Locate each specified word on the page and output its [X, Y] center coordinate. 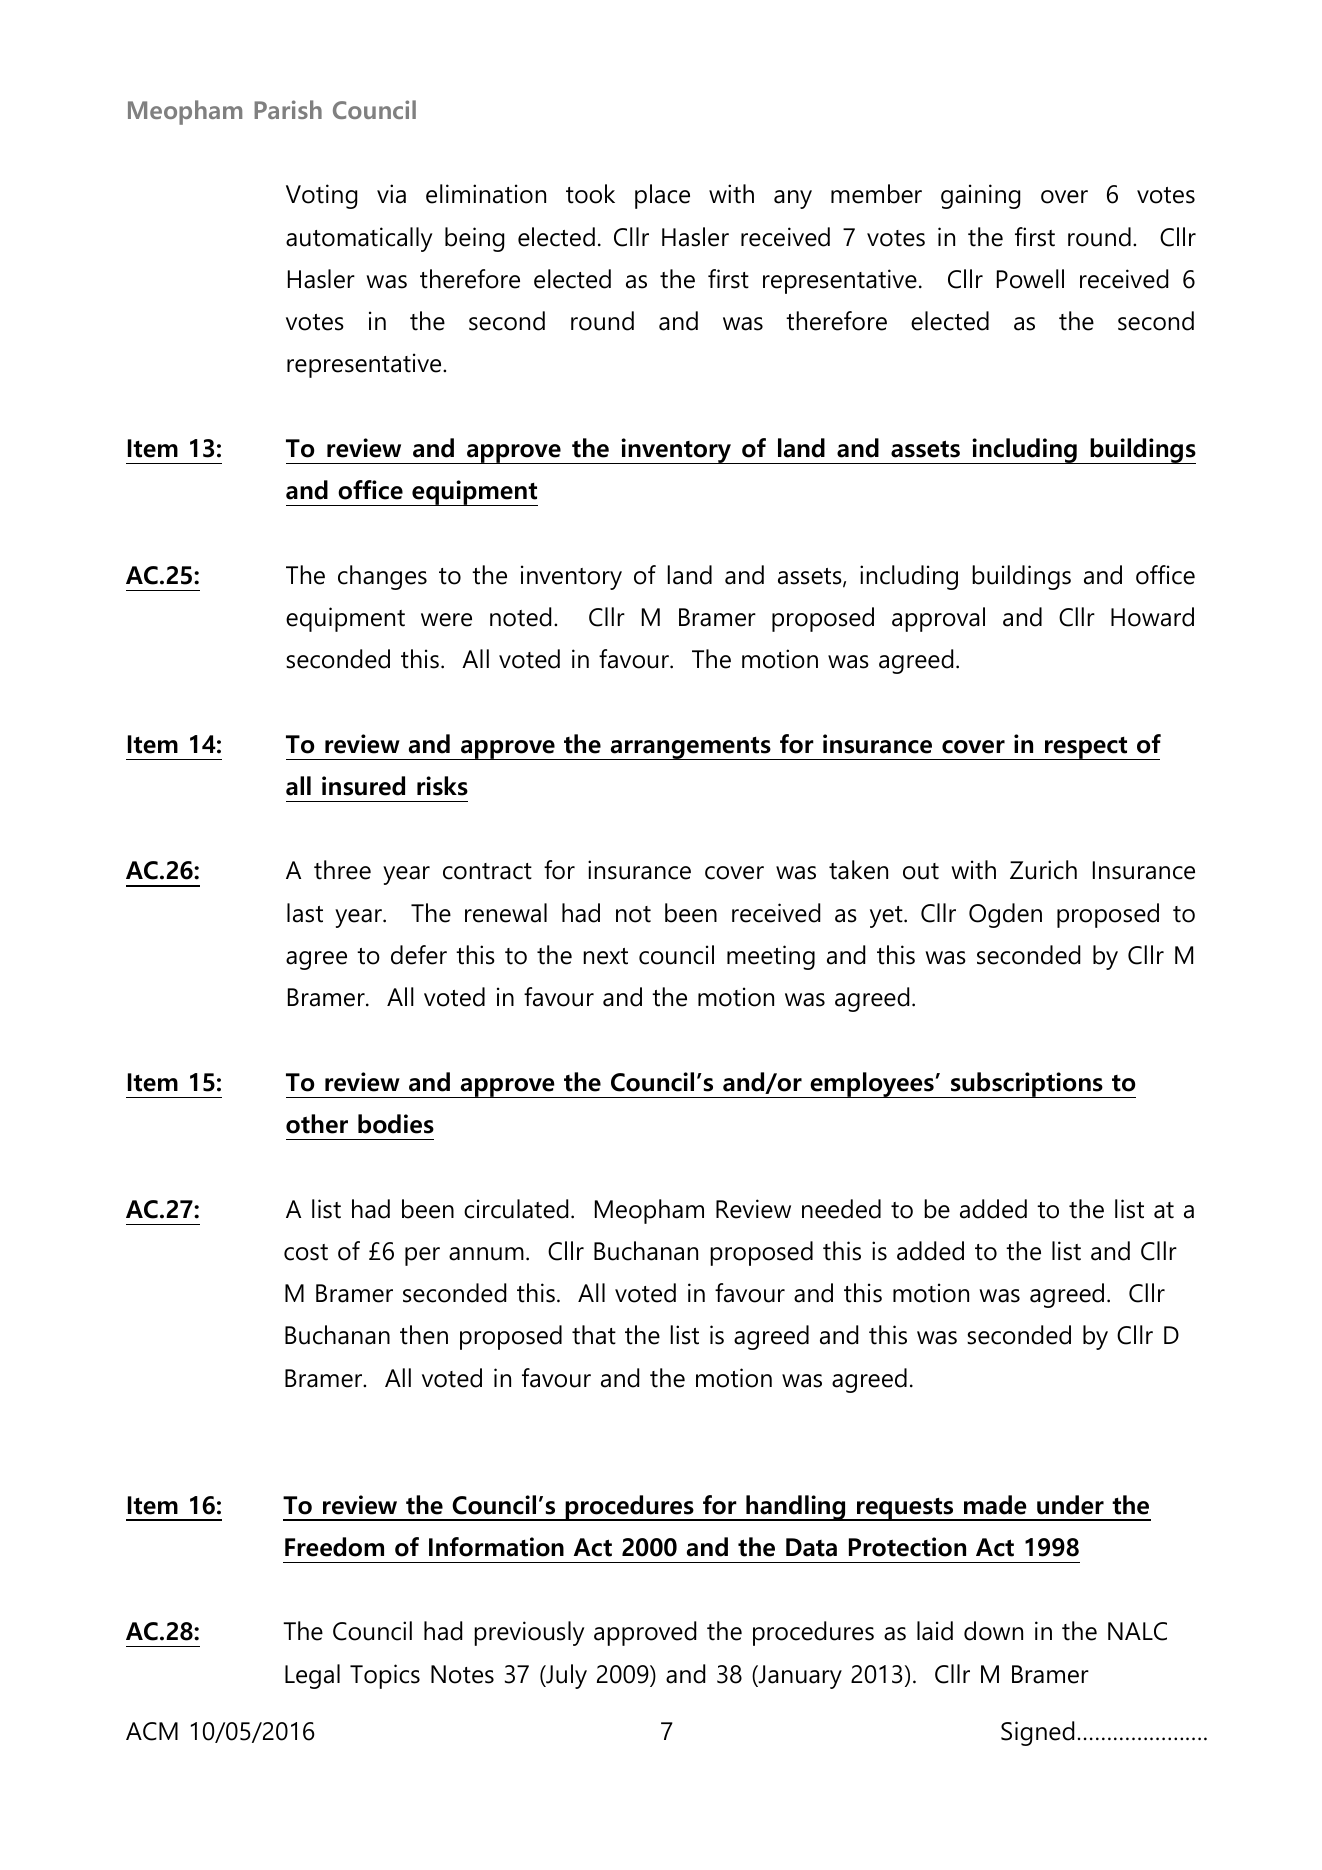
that [594, 1335]
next [605, 956]
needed [841, 1209]
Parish [288, 109]
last [305, 913]
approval [938, 619]
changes [382, 577]
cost [306, 1252]
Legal [312, 1676]
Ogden [1005, 915]
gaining [980, 196]
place [662, 196]
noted [520, 617]
